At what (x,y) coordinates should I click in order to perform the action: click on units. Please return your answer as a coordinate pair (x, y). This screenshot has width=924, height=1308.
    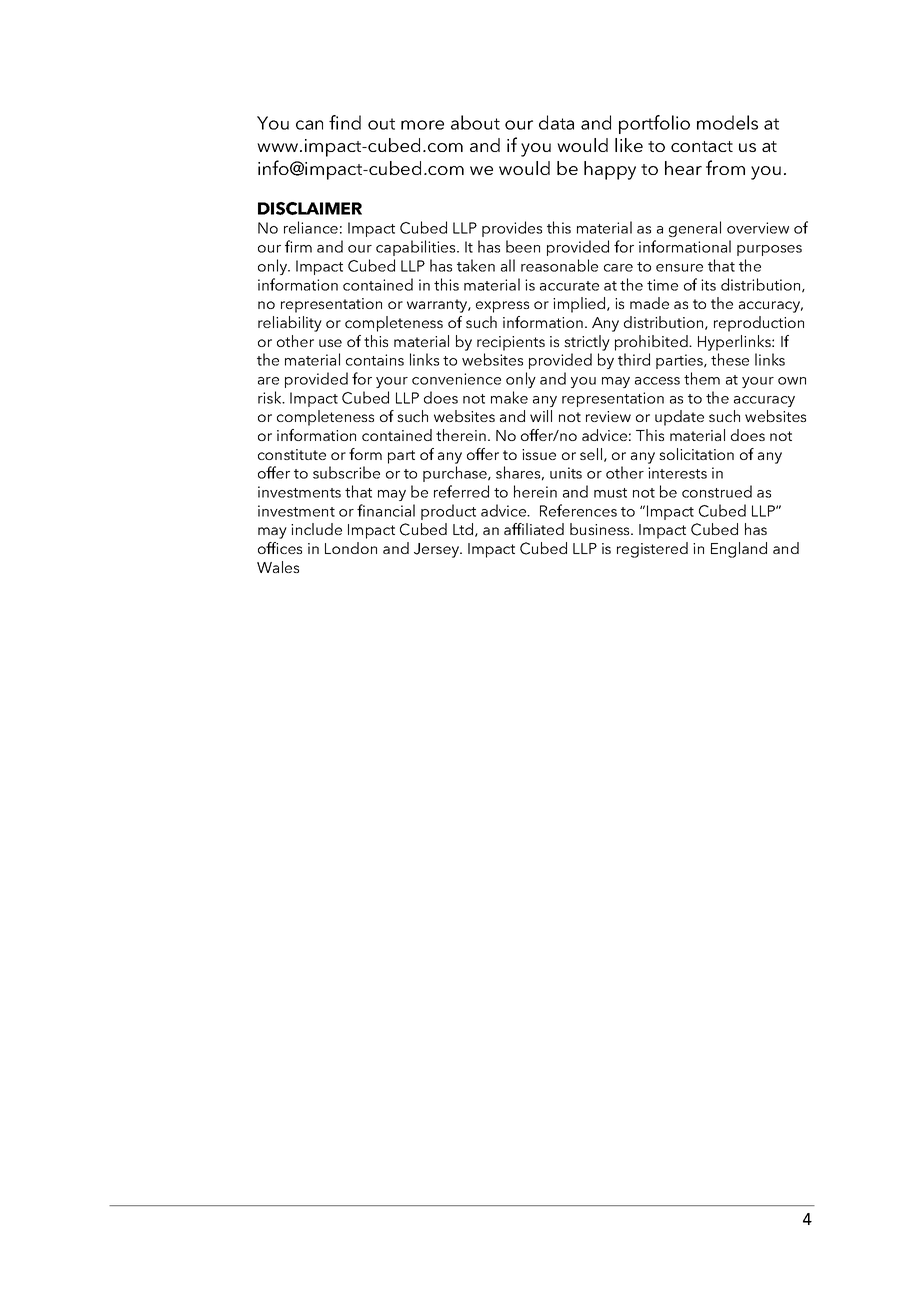
    Looking at the image, I should click on (566, 473).
